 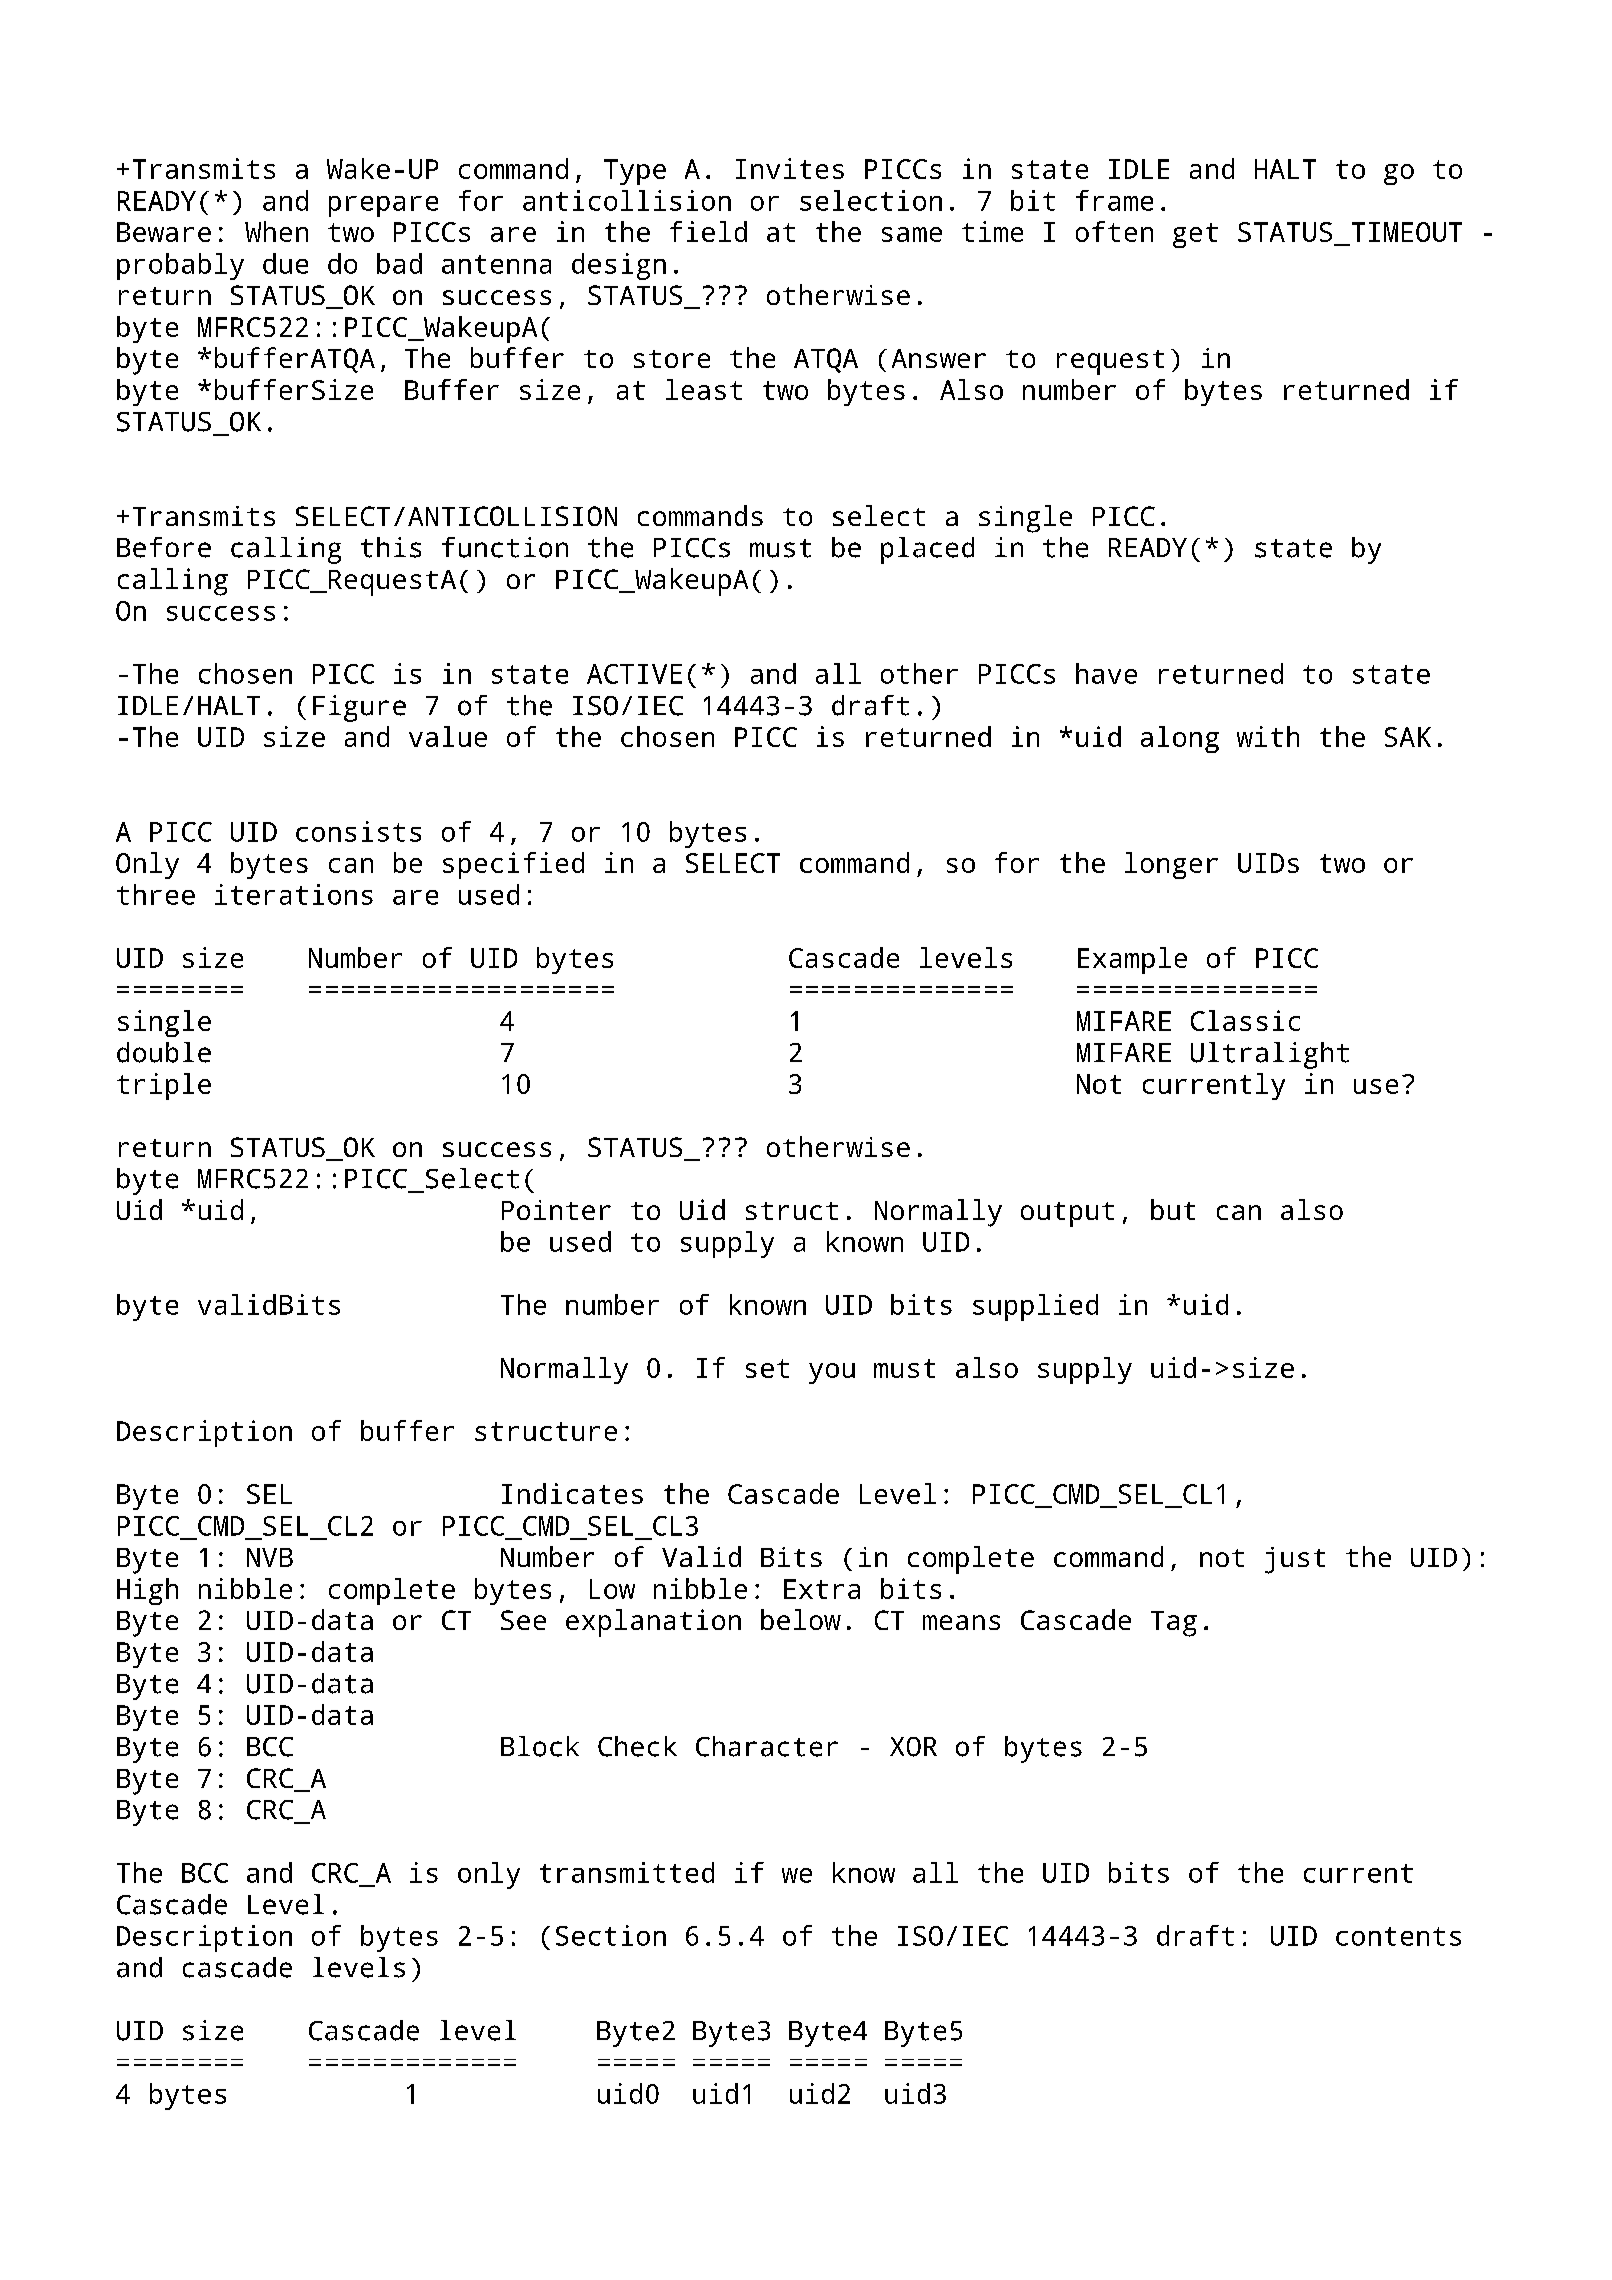 I want to click on field, so click(x=708, y=231).
